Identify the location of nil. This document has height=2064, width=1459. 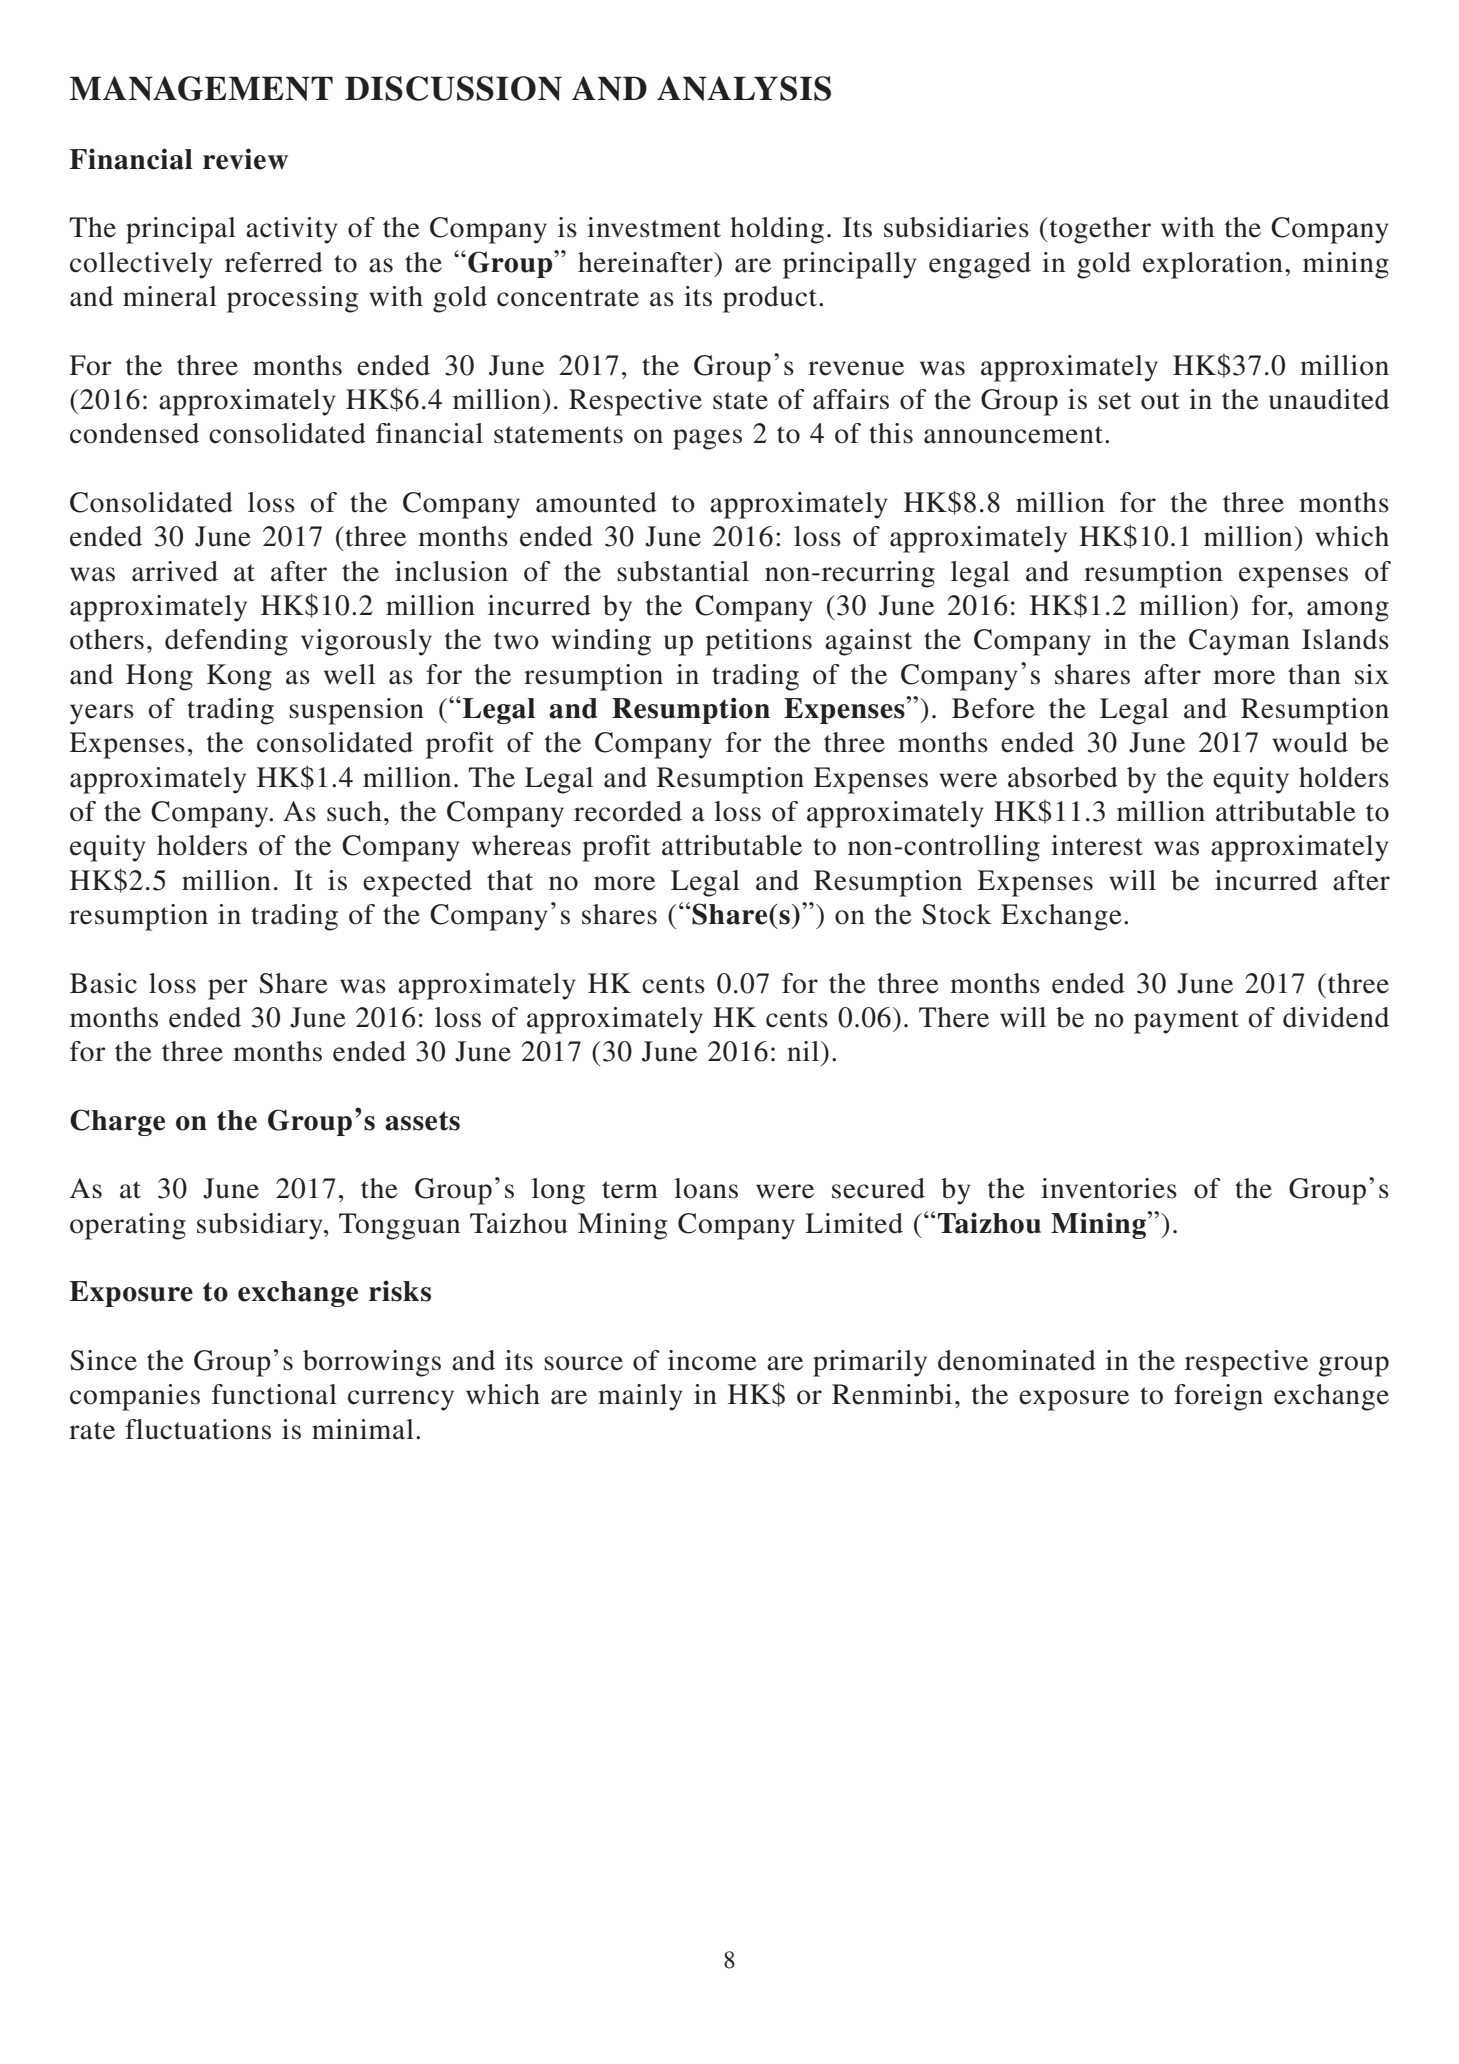
(803, 1051).
